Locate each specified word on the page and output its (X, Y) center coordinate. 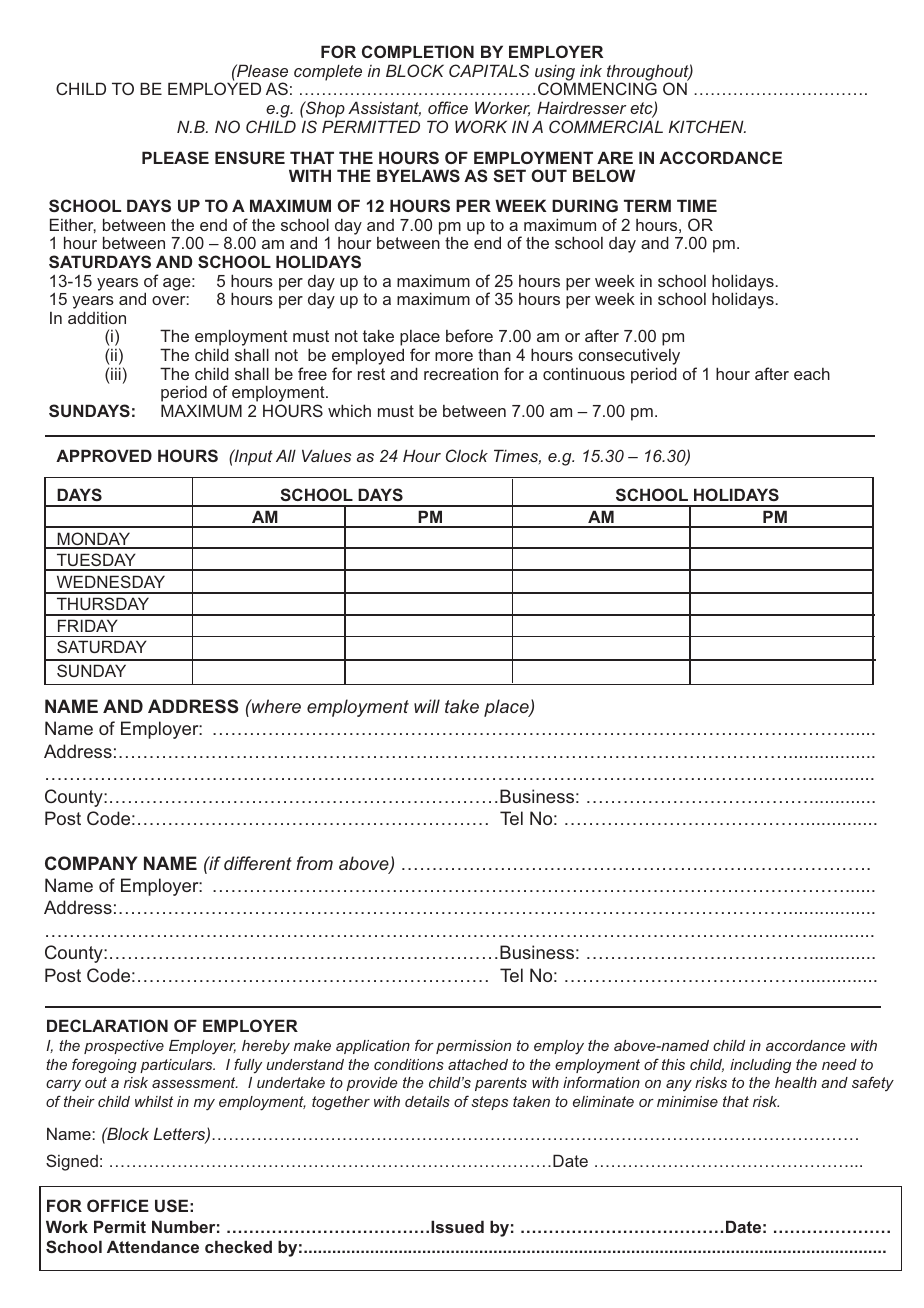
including (760, 1066)
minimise (687, 1101)
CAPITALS (489, 70)
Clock (467, 455)
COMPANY (91, 863)
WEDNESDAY (111, 581)
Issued (457, 1226)
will (427, 706)
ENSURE (250, 157)
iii (116, 373)
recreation (461, 374)
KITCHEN (707, 126)
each (812, 374)
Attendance (153, 1246)
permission (473, 1047)
